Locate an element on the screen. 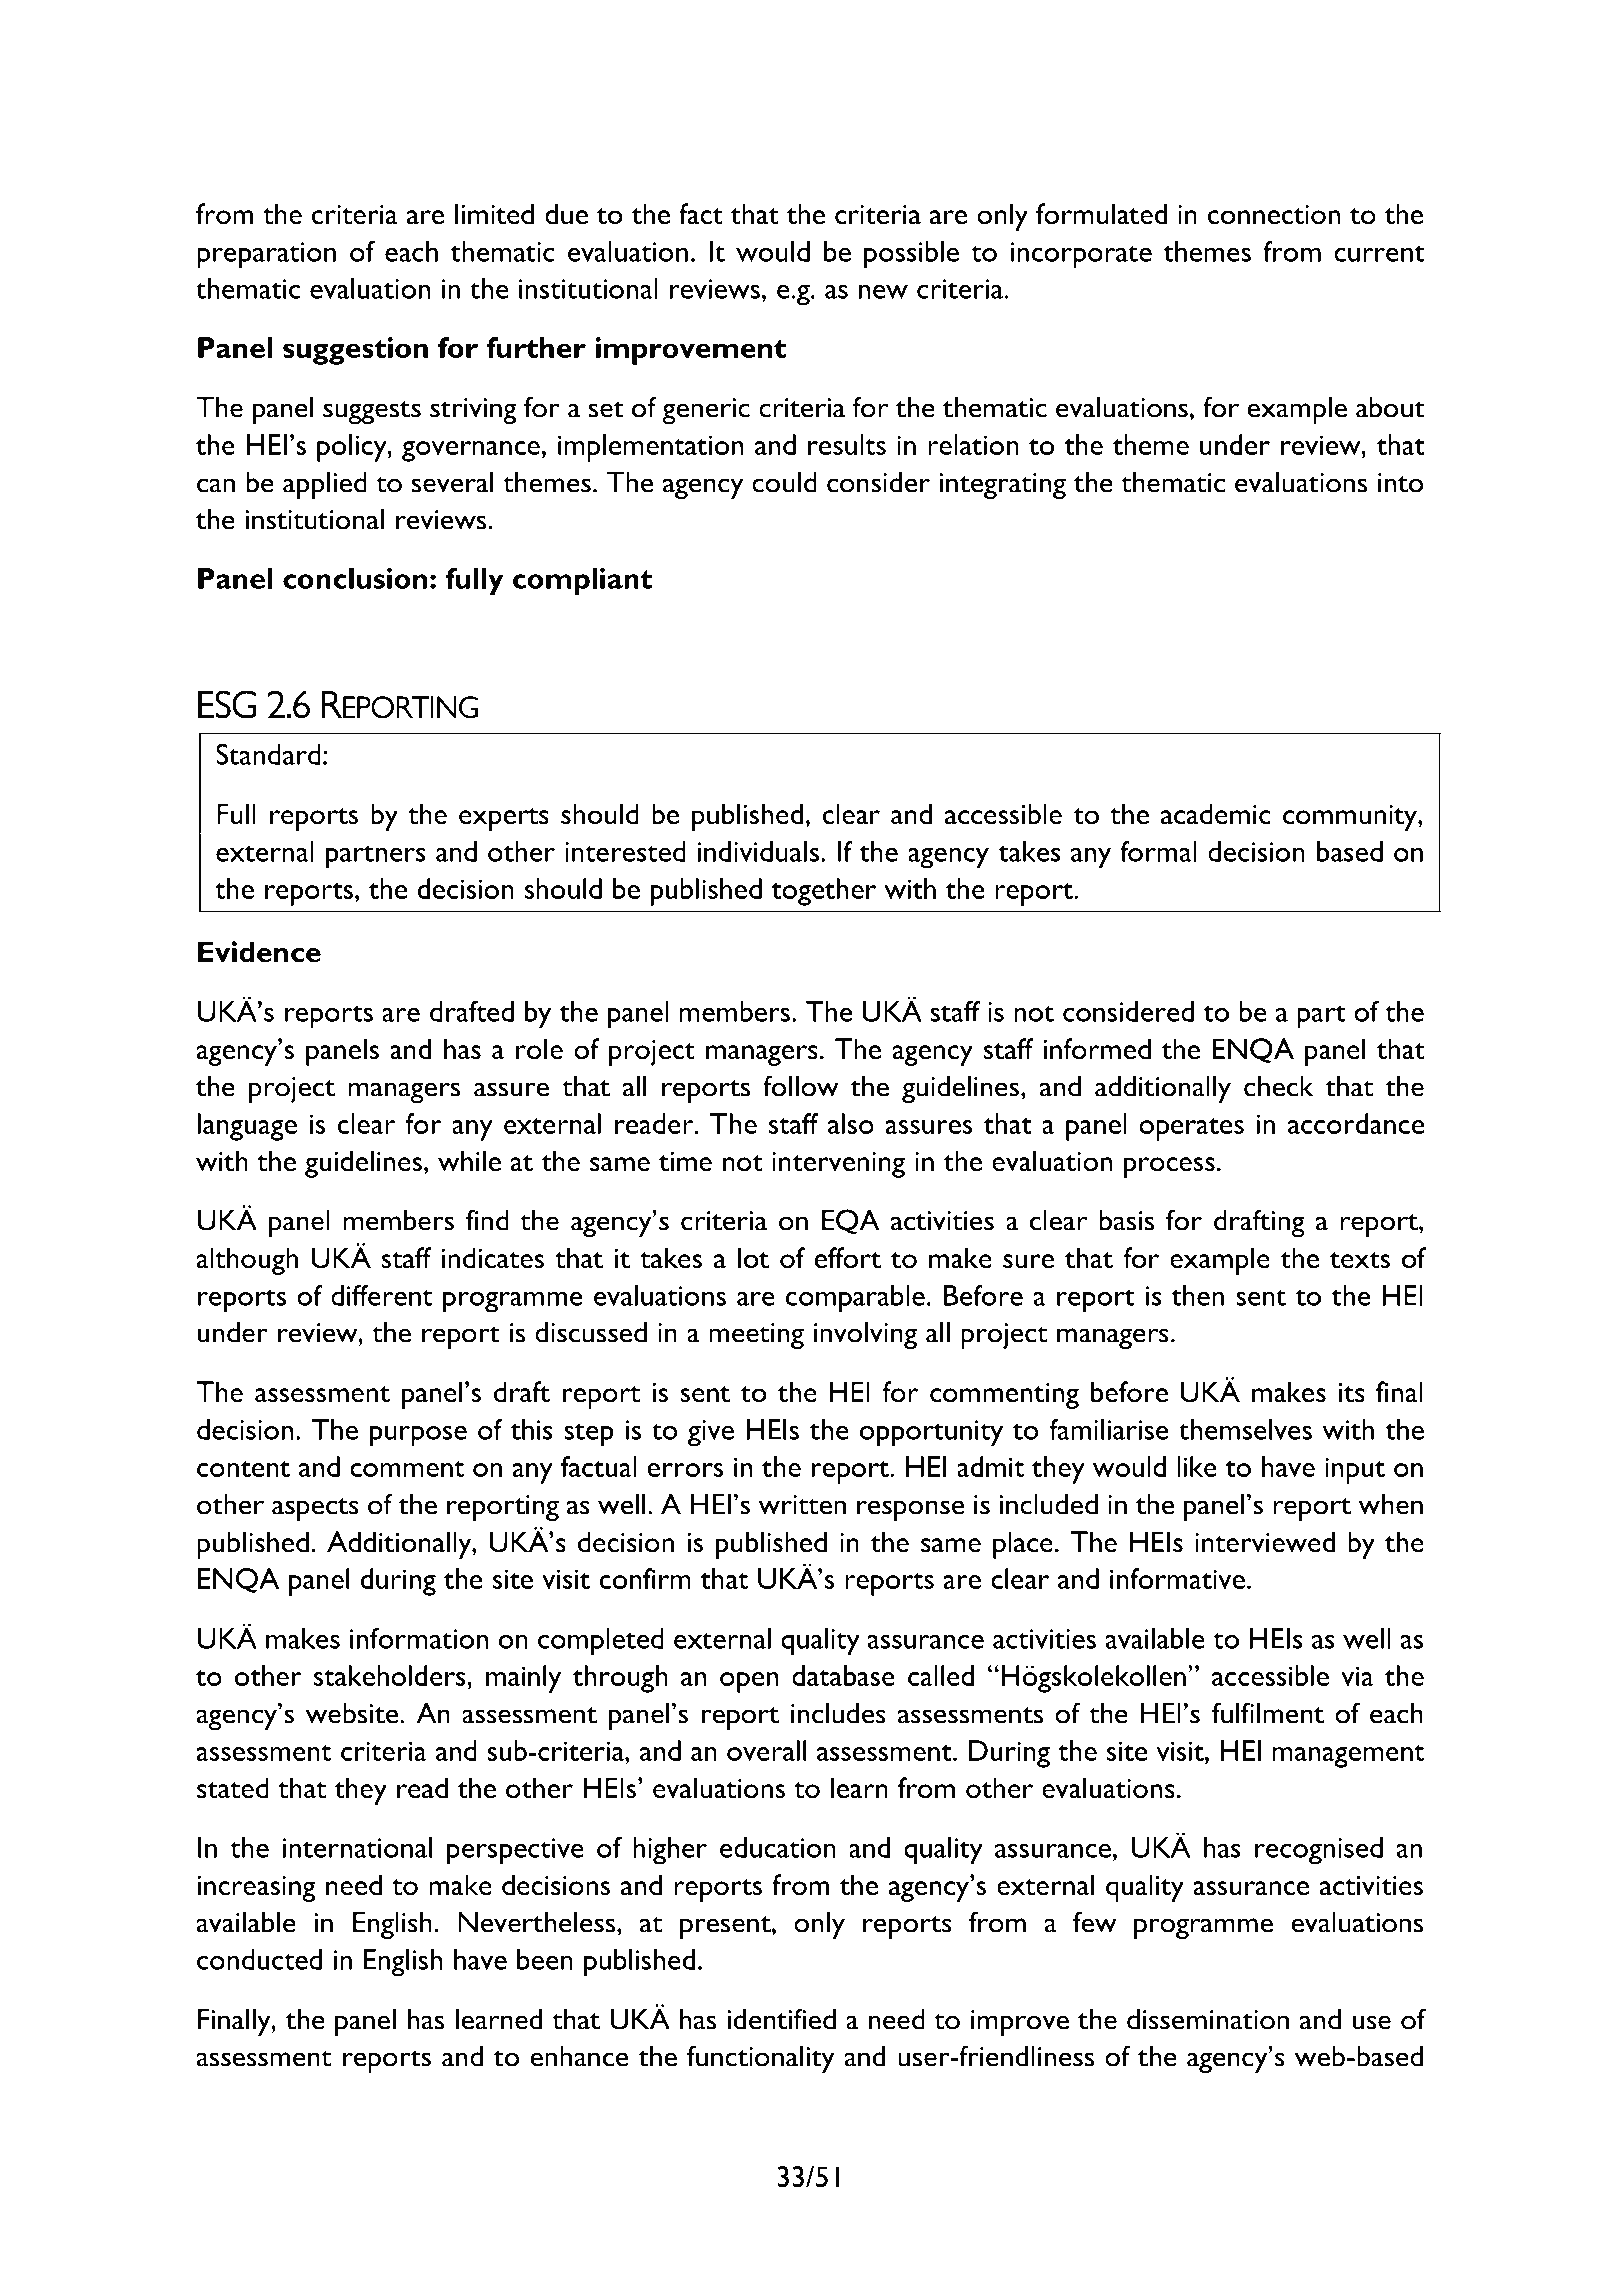  language is located at coordinates (247, 1127).
